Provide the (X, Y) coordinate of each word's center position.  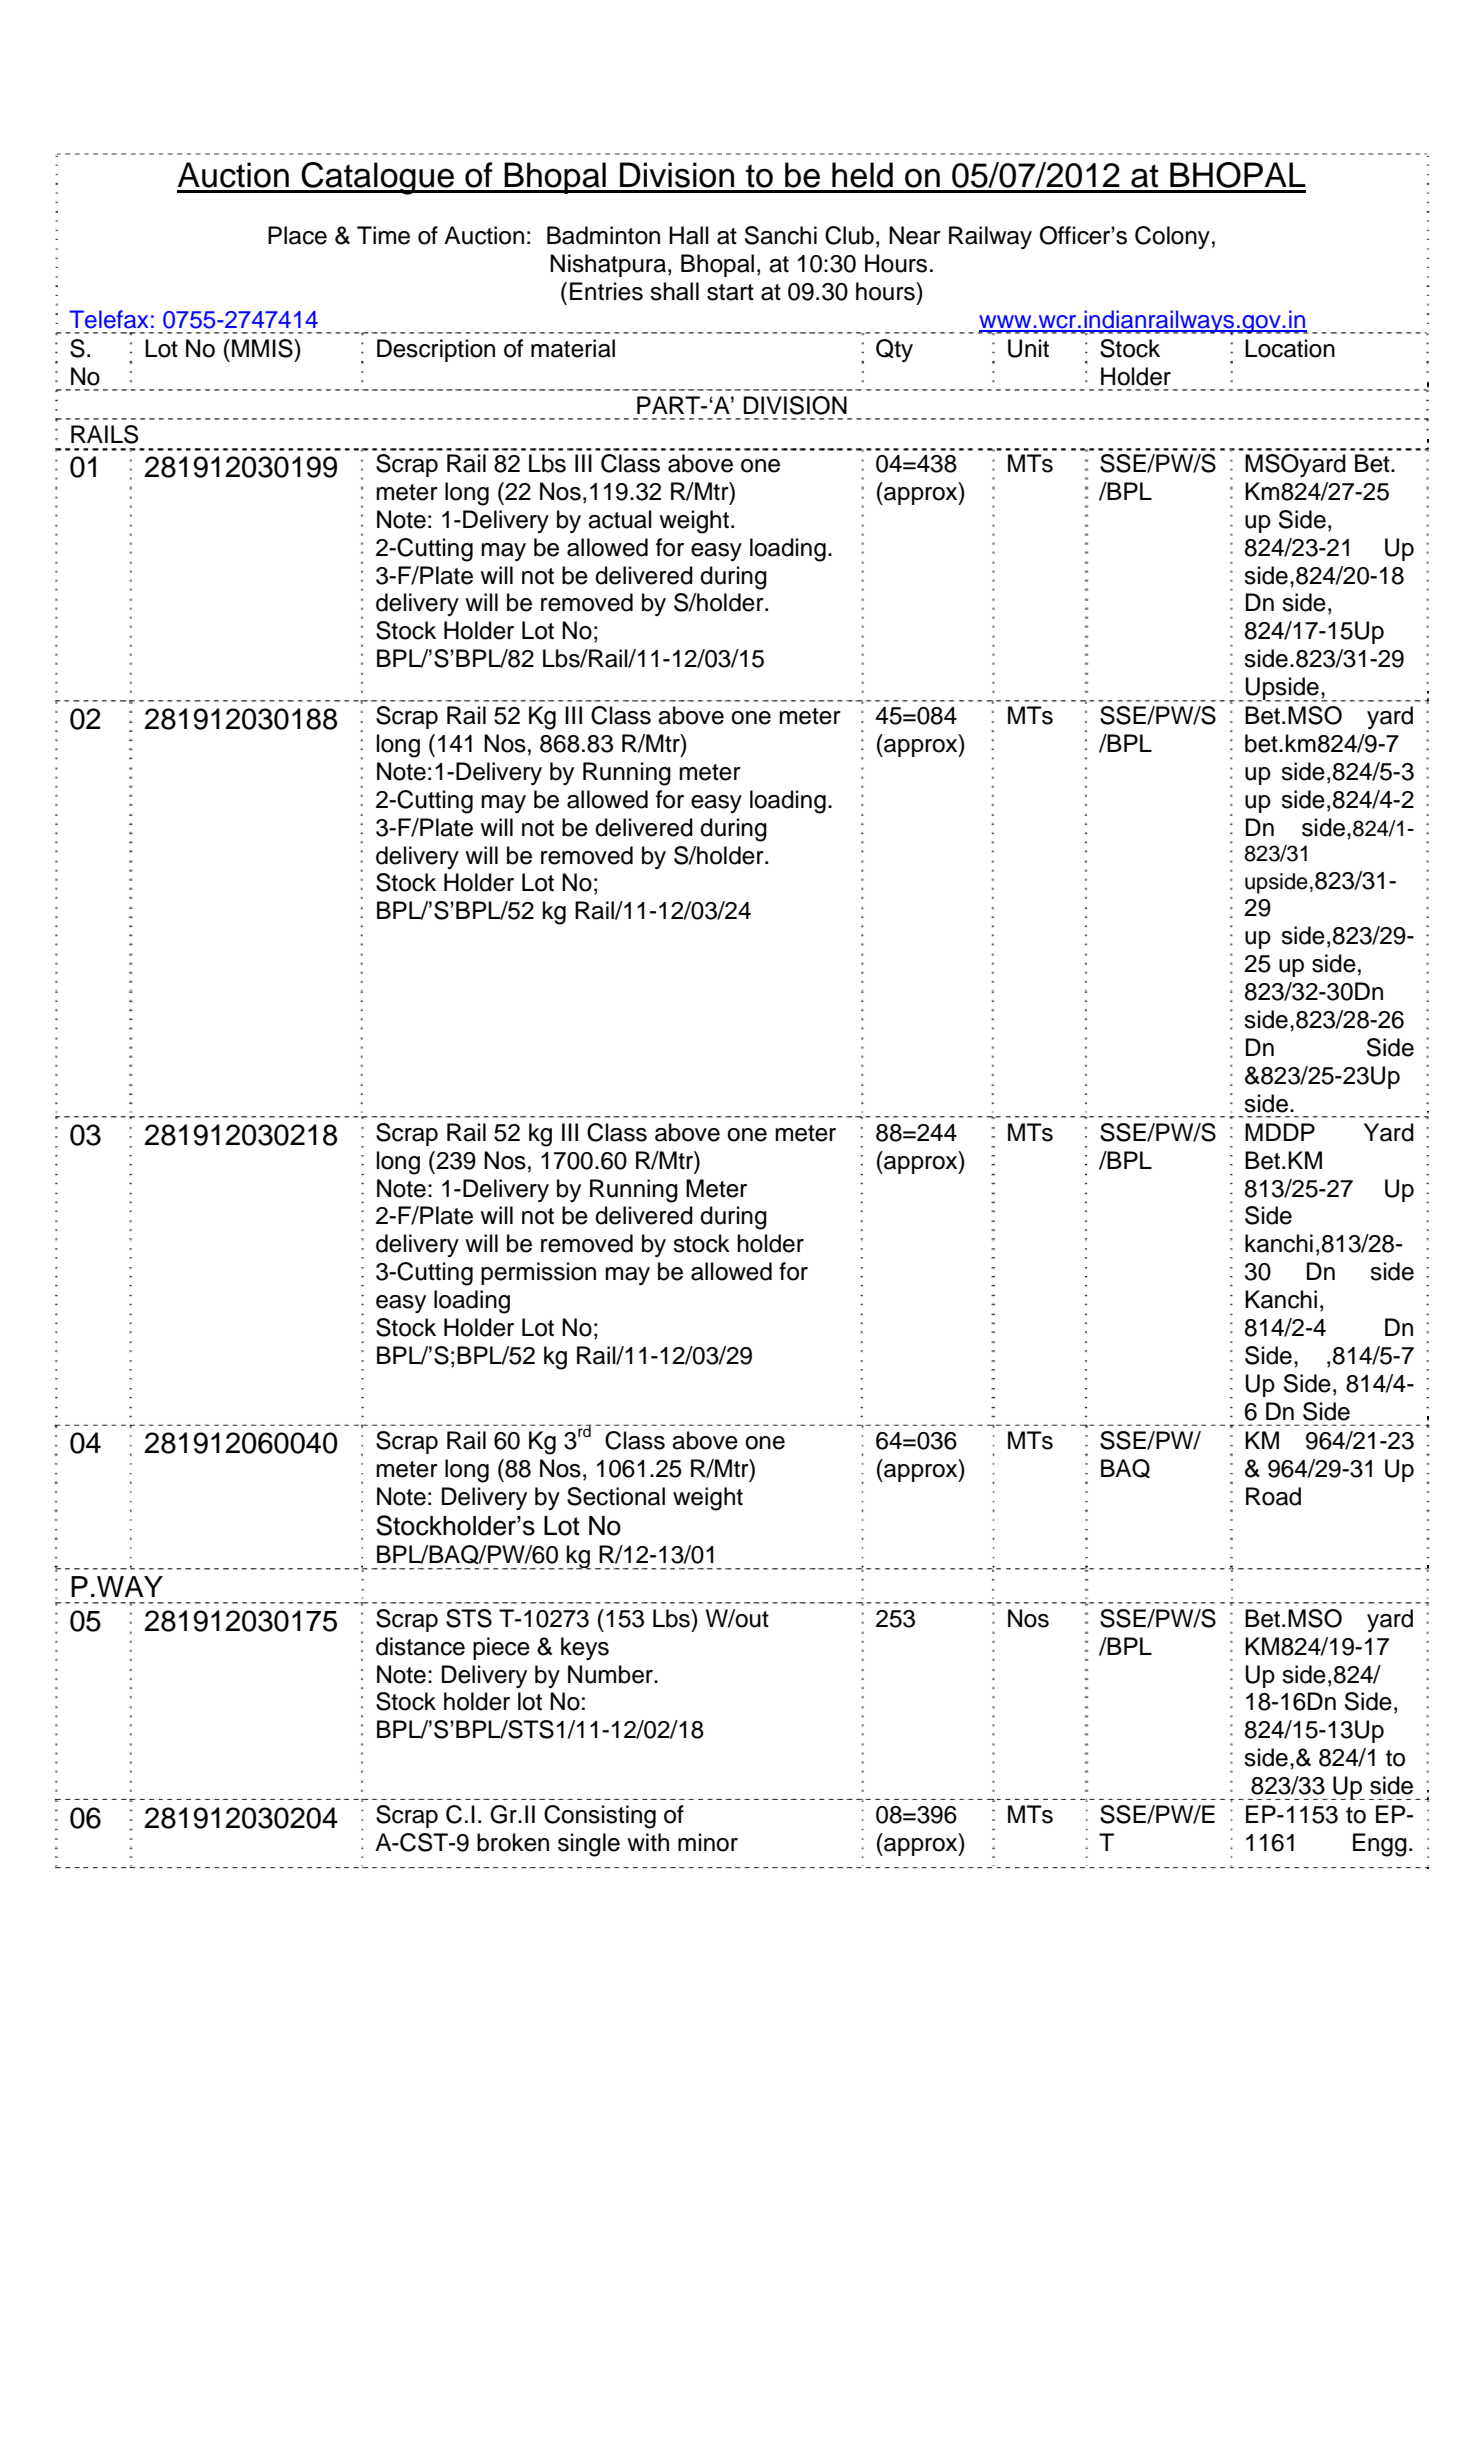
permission (538, 1273)
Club (849, 235)
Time (383, 235)
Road (1273, 1496)
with (648, 1842)
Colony (1172, 237)
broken (513, 1842)
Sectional (616, 1496)
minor (708, 1842)
